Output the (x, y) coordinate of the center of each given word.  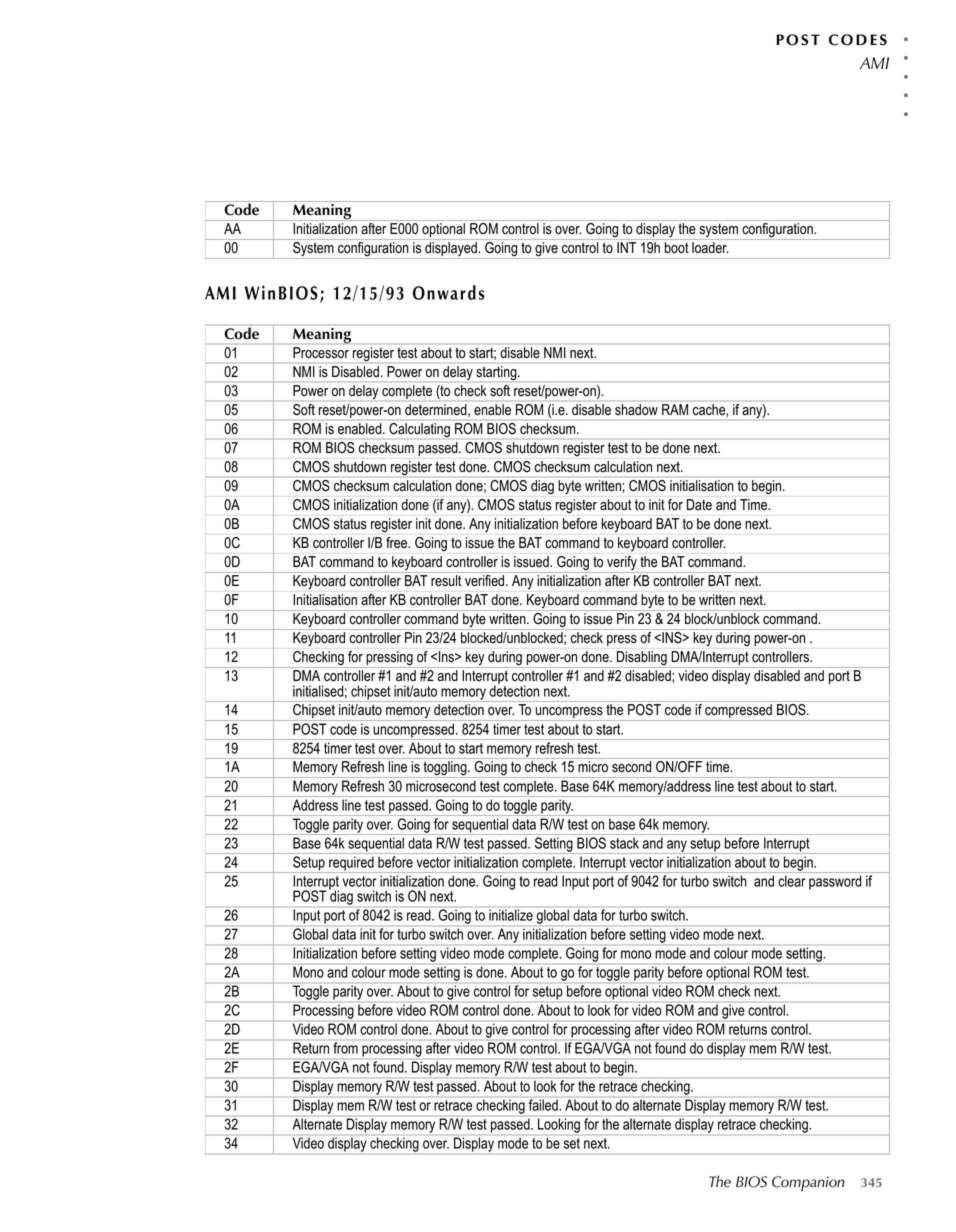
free (398, 542)
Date (699, 504)
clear (792, 881)
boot (677, 248)
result (446, 580)
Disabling (642, 659)
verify (622, 564)
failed (544, 1105)
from (345, 1048)
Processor (321, 352)
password (835, 882)
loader (710, 247)
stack (624, 843)
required (351, 864)
